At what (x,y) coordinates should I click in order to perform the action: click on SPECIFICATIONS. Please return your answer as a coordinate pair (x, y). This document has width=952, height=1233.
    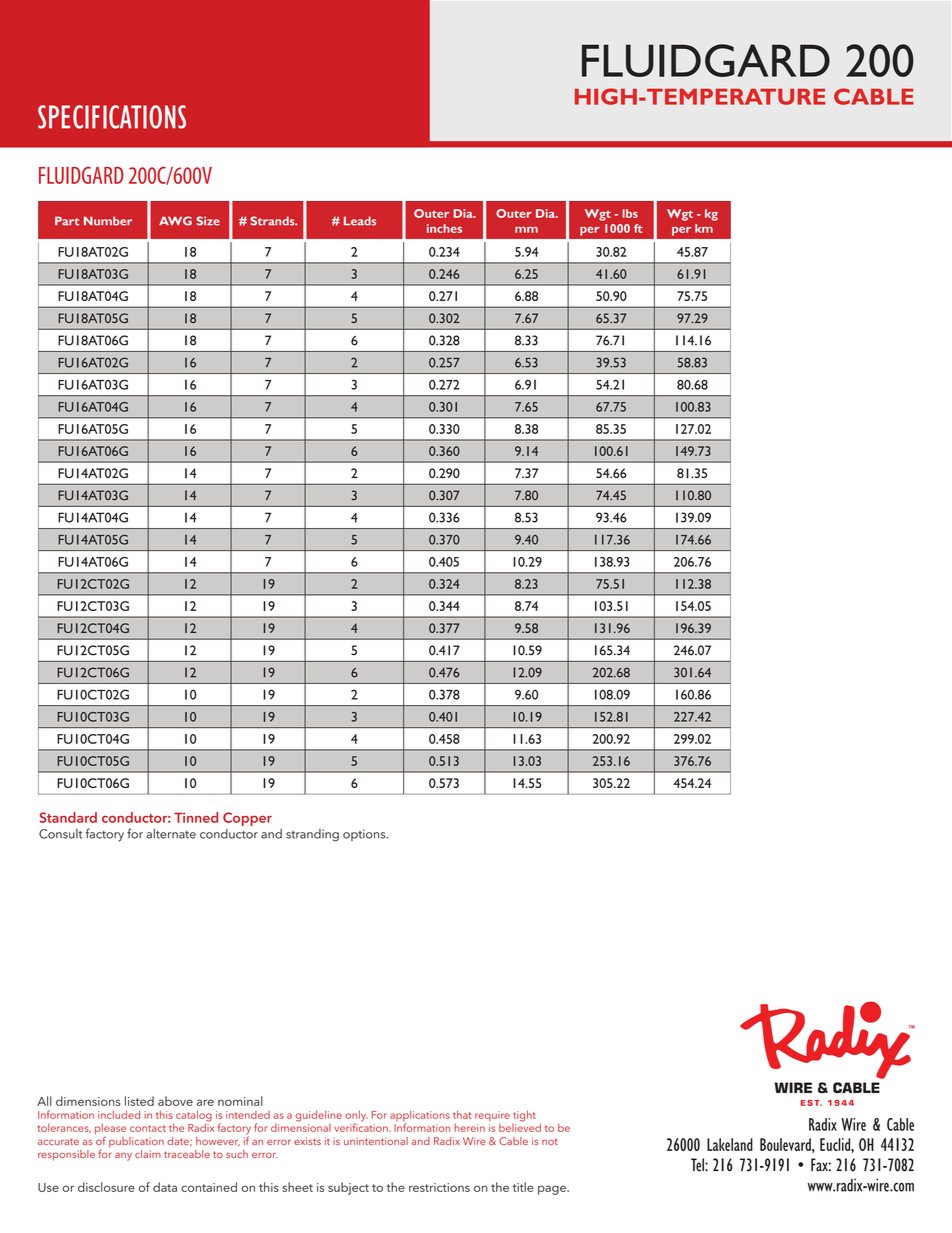
    Looking at the image, I should click on (112, 117).
